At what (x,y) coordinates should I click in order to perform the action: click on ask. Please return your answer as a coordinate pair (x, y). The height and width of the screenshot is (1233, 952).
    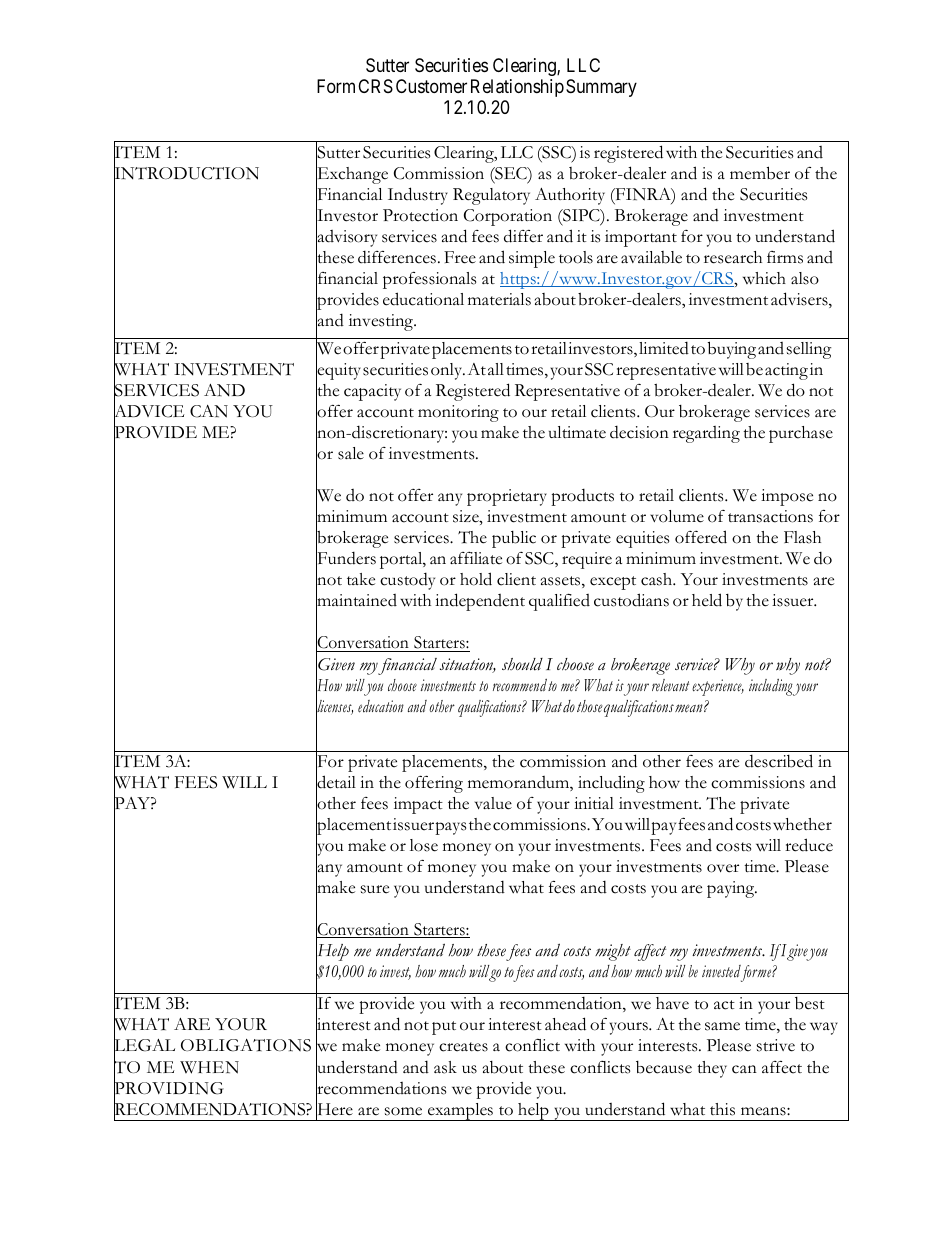
    Looking at the image, I should click on (445, 1067).
